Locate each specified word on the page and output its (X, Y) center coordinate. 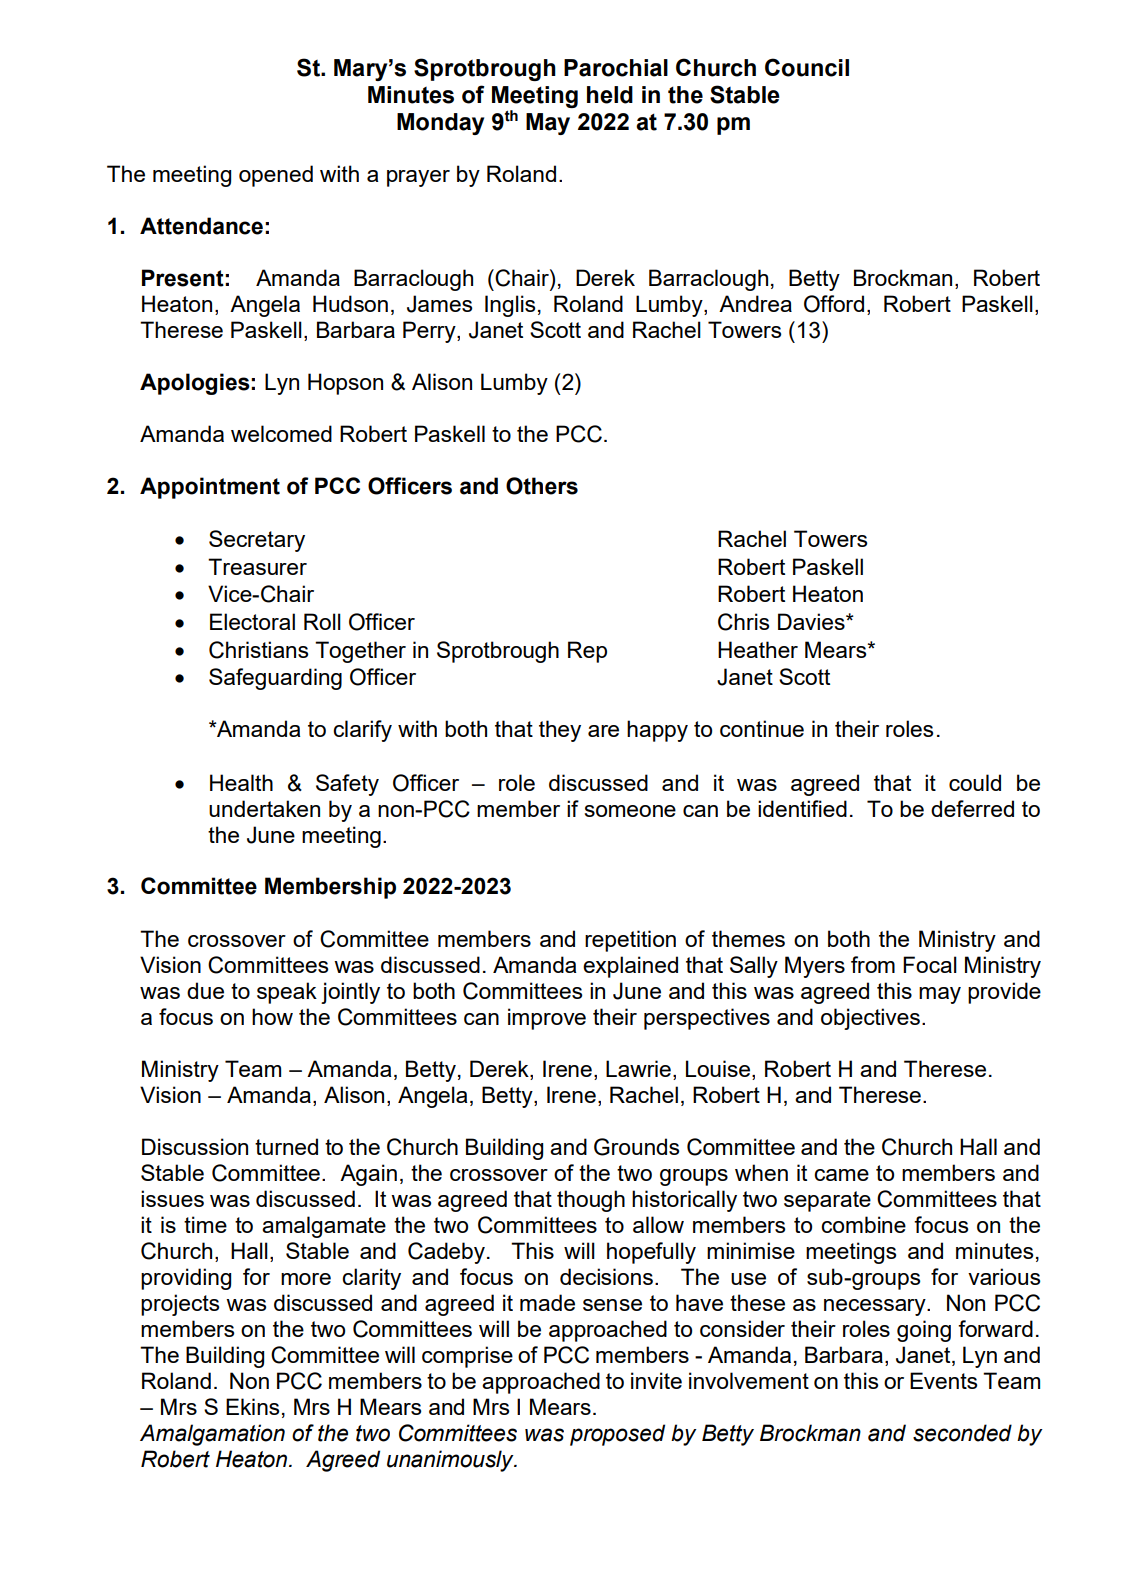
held (610, 95)
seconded (962, 1433)
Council (807, 67)
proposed (617, 1435)
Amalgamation (212, 1435)
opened (276, 176)
